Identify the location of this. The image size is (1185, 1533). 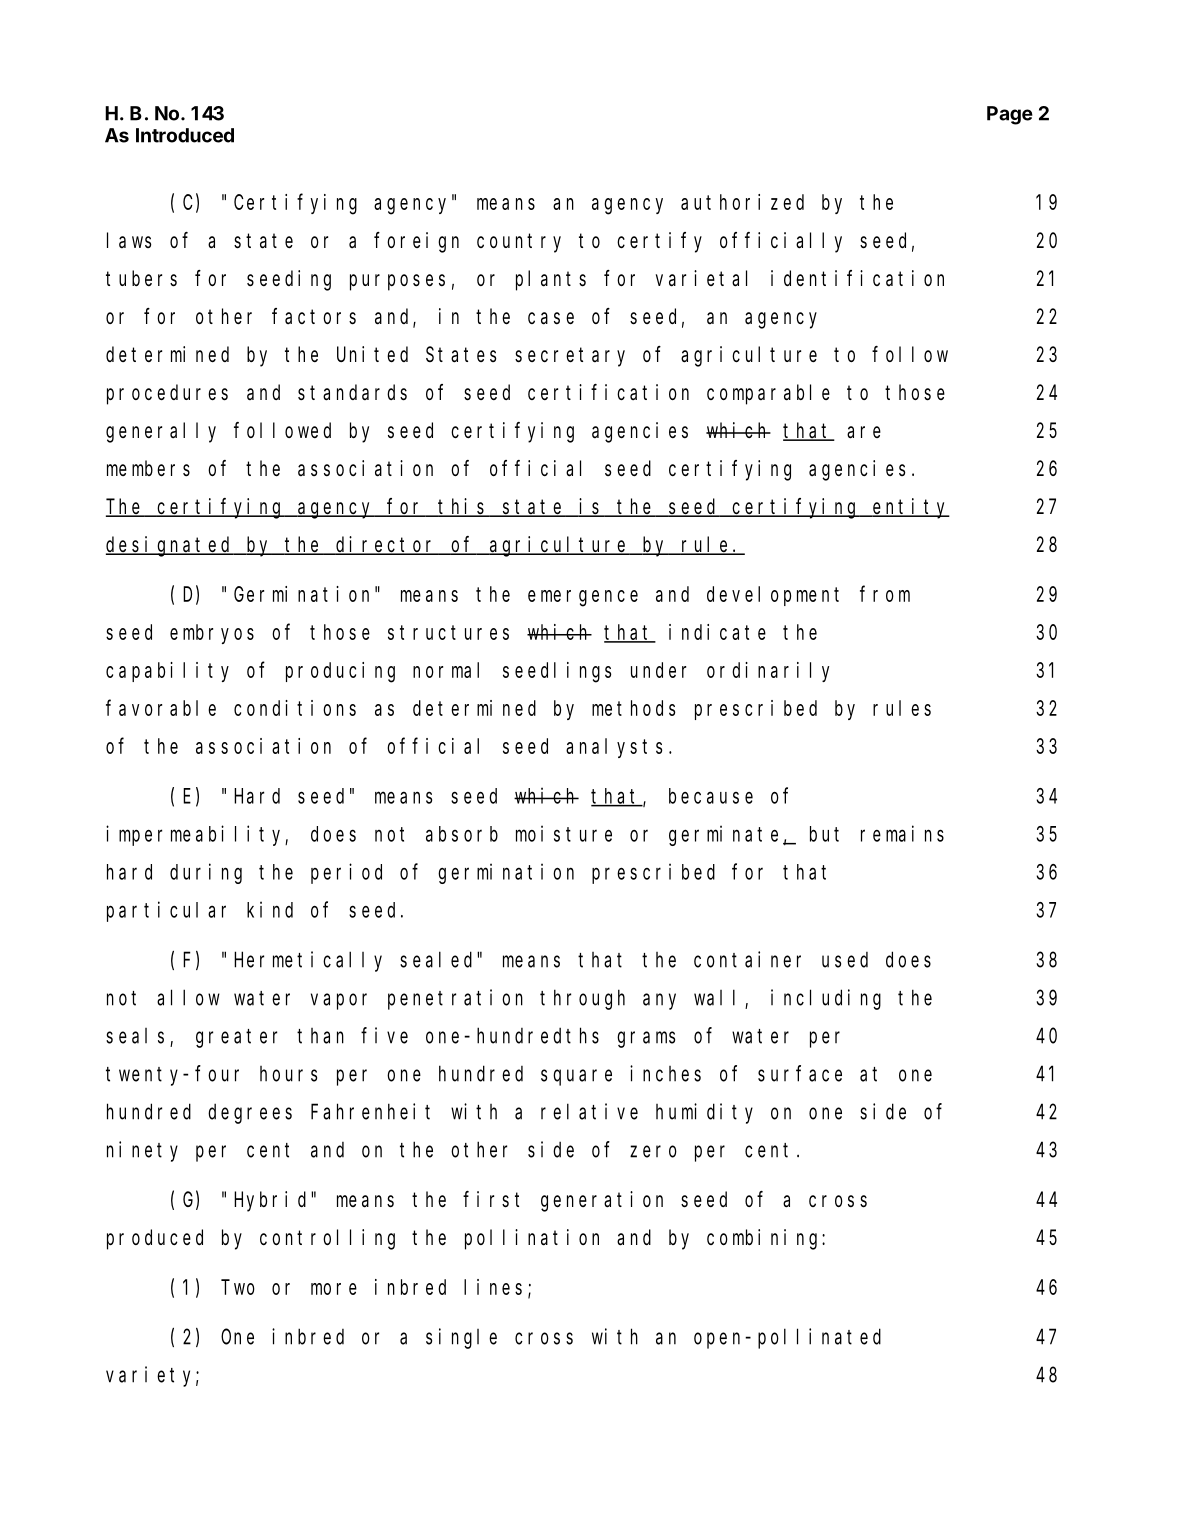
(463, 507).
